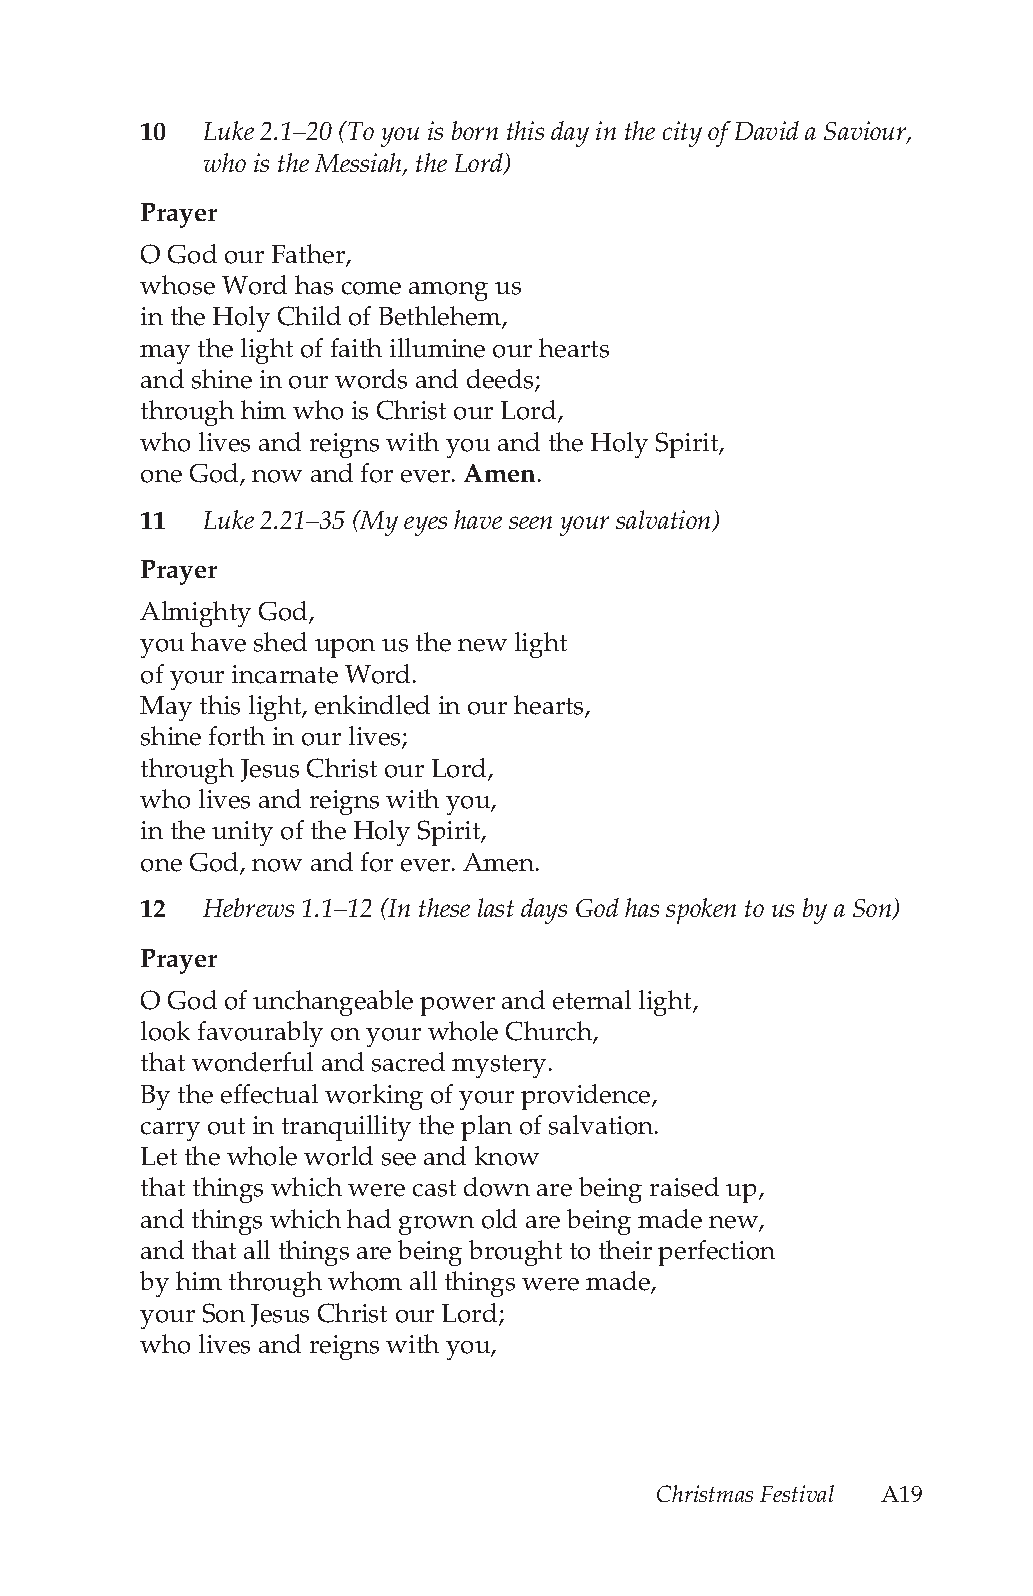 The height and width of the screenshot is (1596, 1033). I want to click on Festival, so click(797, 1493).
